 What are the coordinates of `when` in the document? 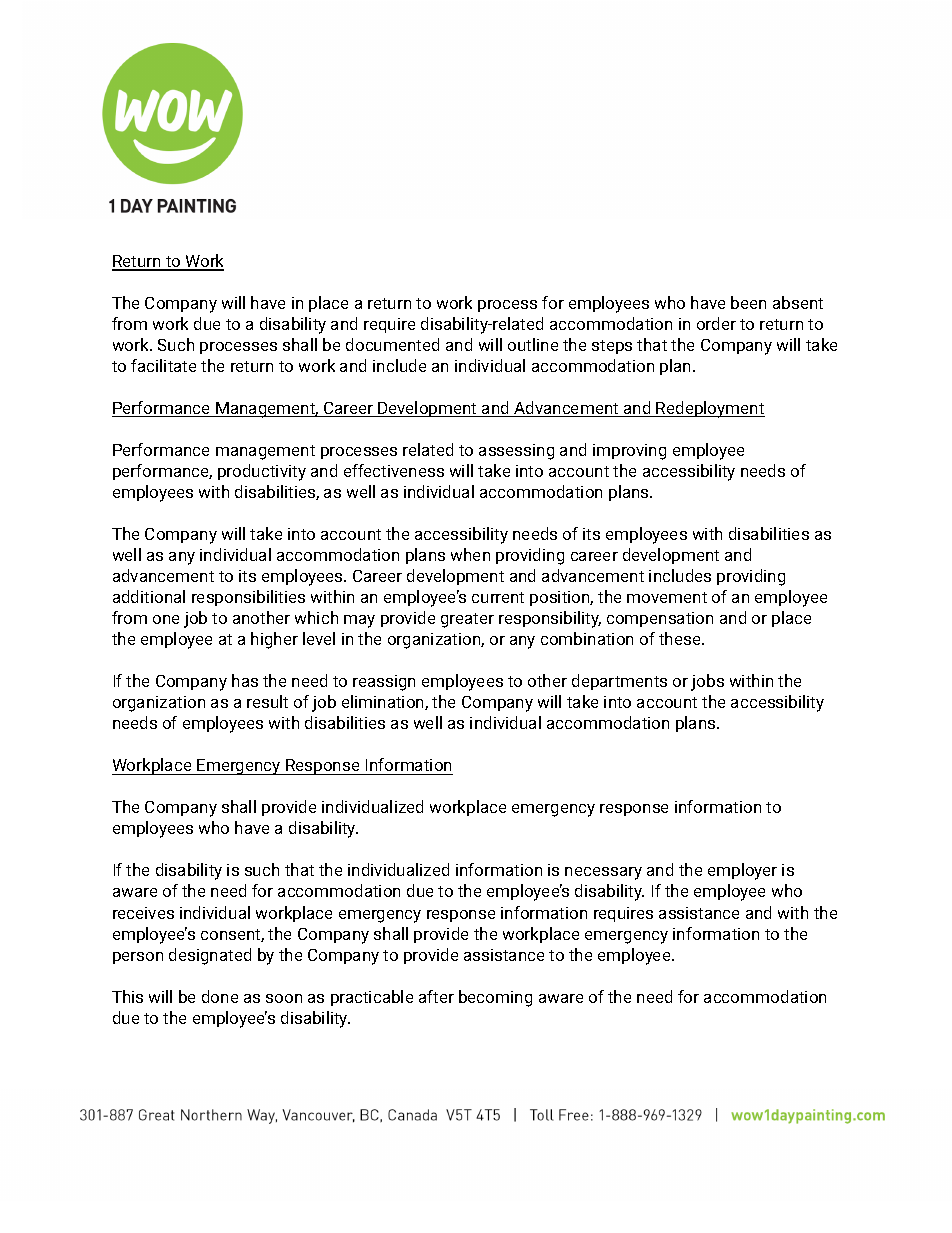 It's located at (470, 554).
